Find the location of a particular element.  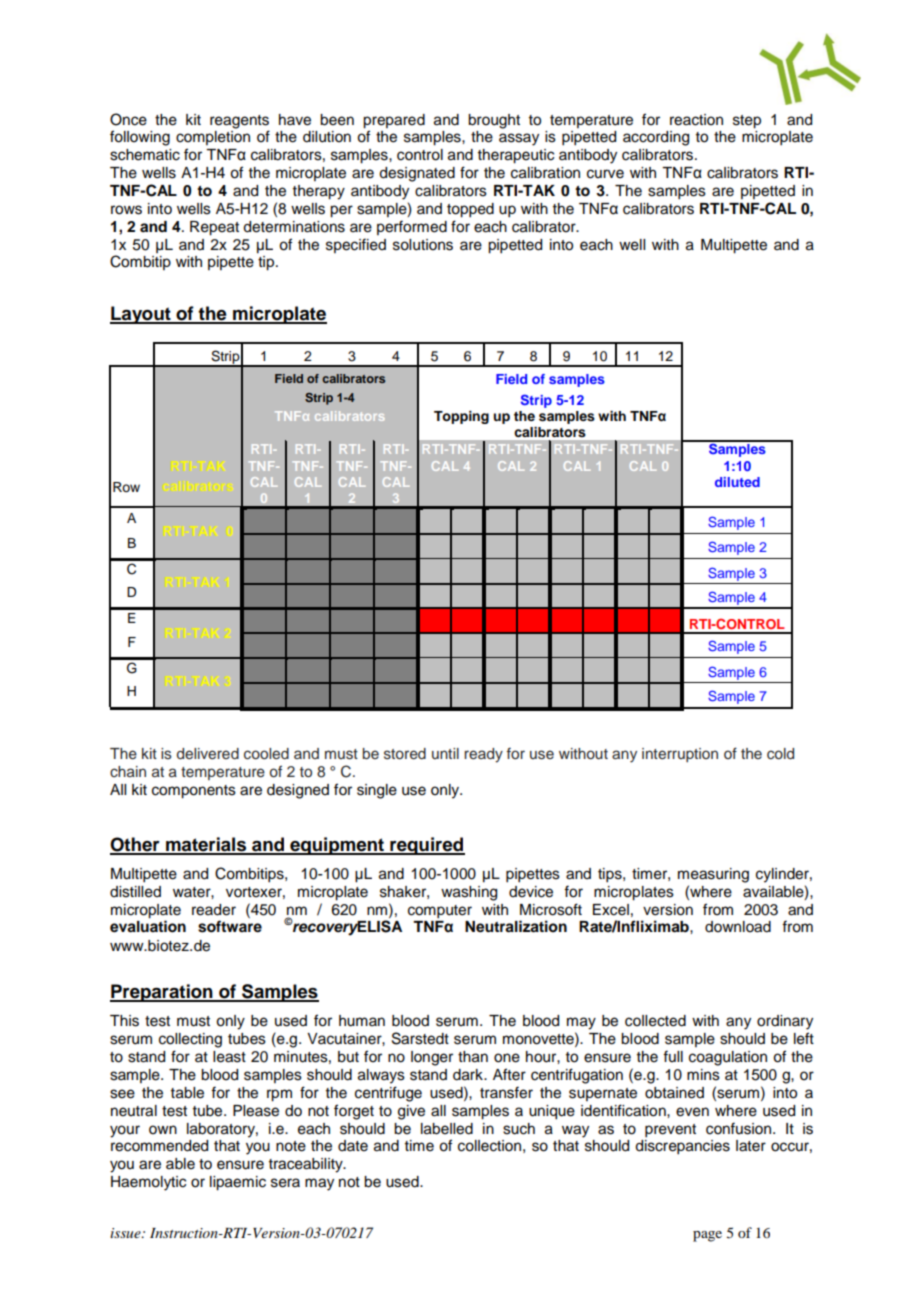

until is located at coordinates (445, 753).
